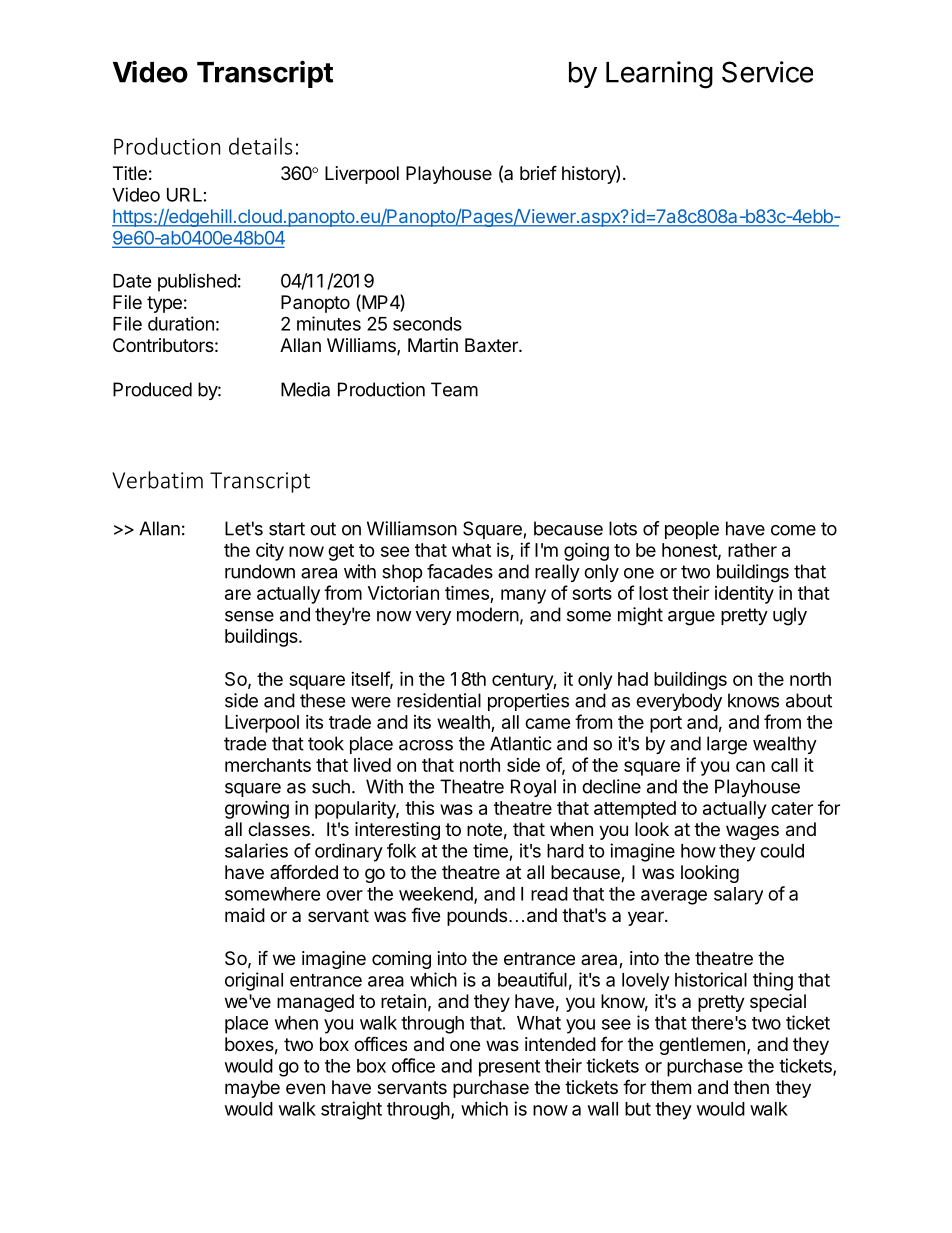 Image resolution: width=952 pixels, height=1233 pixels. Describe the element at coordinates (260, 146) in the screenshot. I see `details` at that location.
